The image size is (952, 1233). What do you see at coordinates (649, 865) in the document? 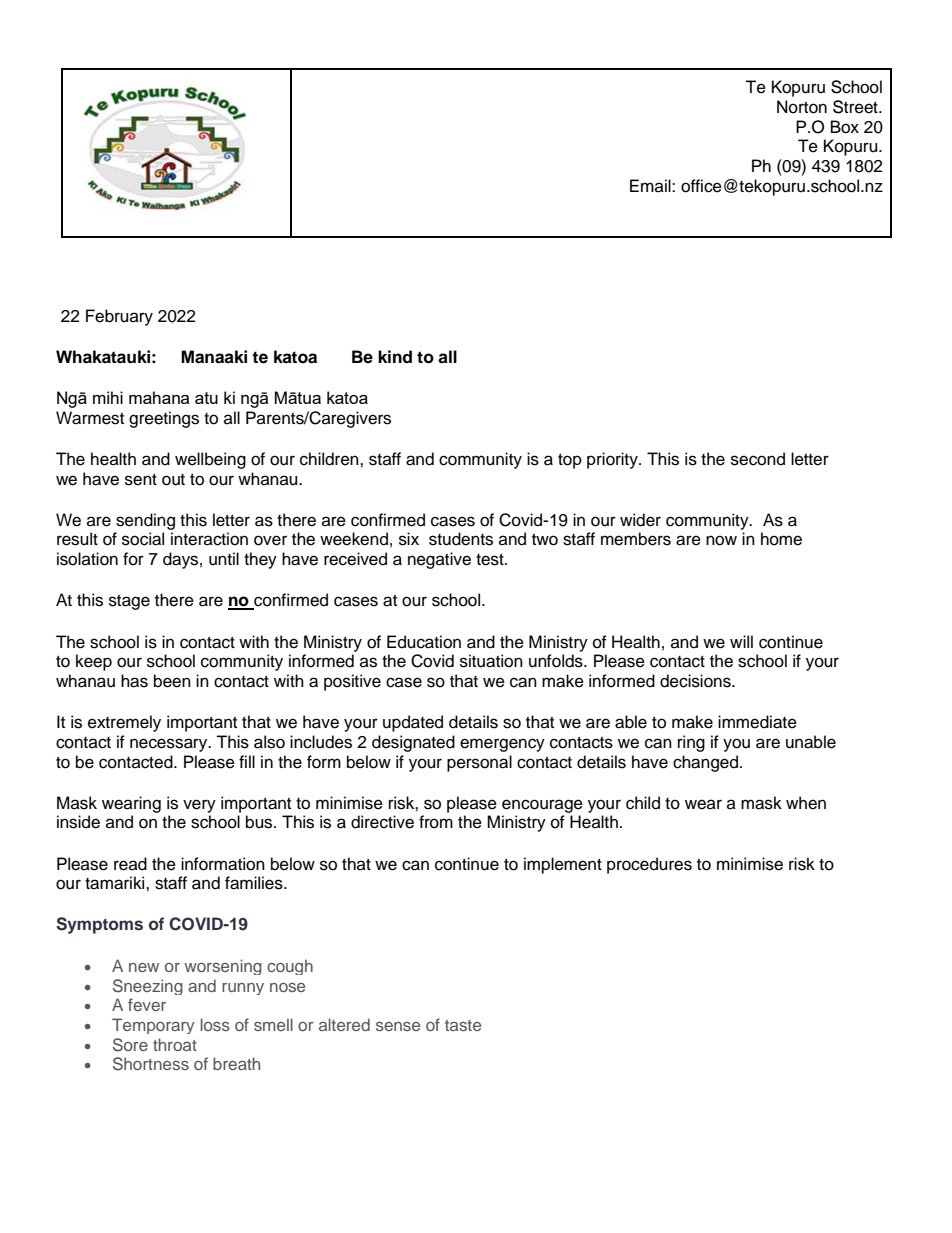
I see `procedures` at bounding box center [649, 865].
